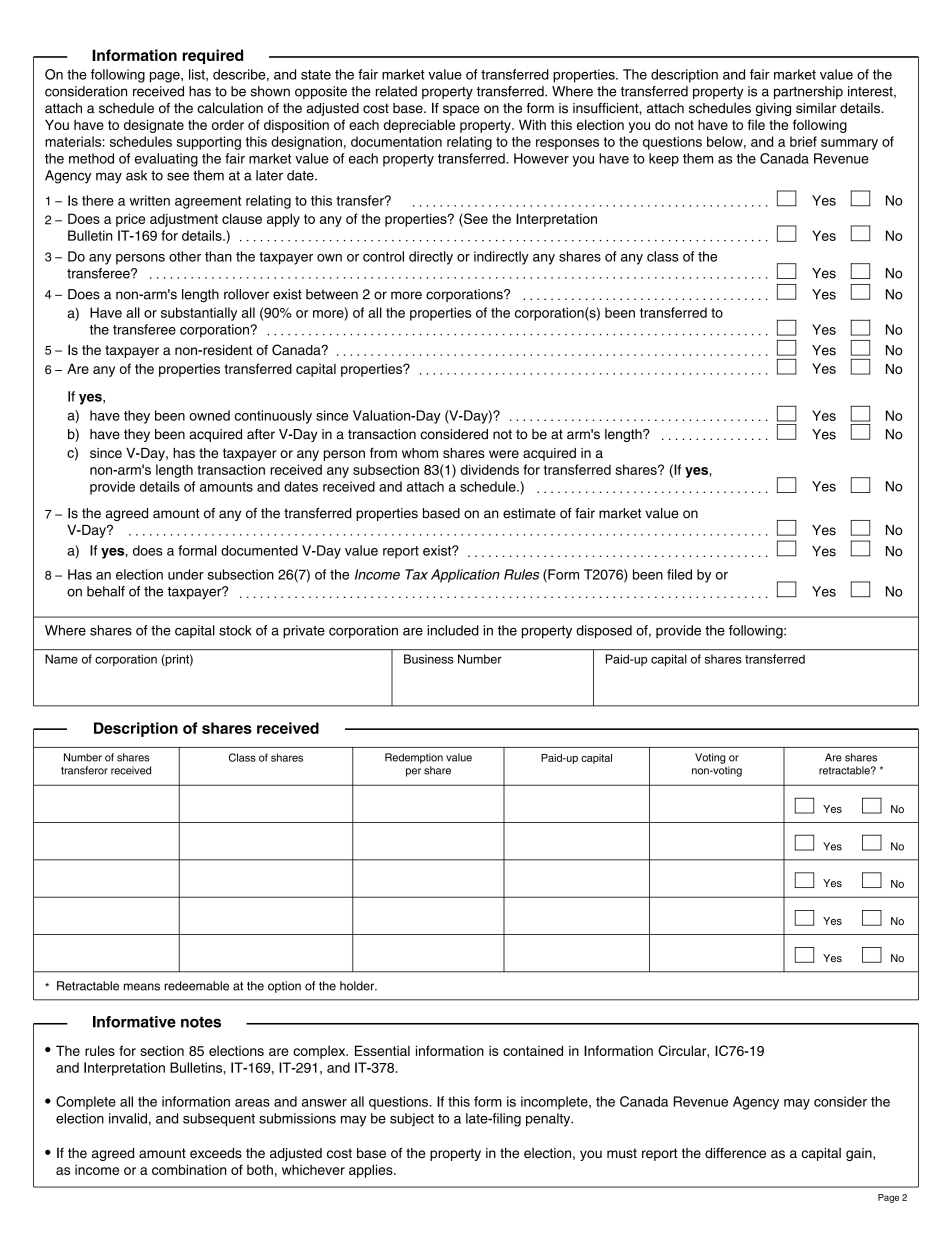 Image resolution: width=952 pixels, height=1233 pixels. Describe the element at coordinates (128, 1118) in the image. I see `invalid` at that location.
